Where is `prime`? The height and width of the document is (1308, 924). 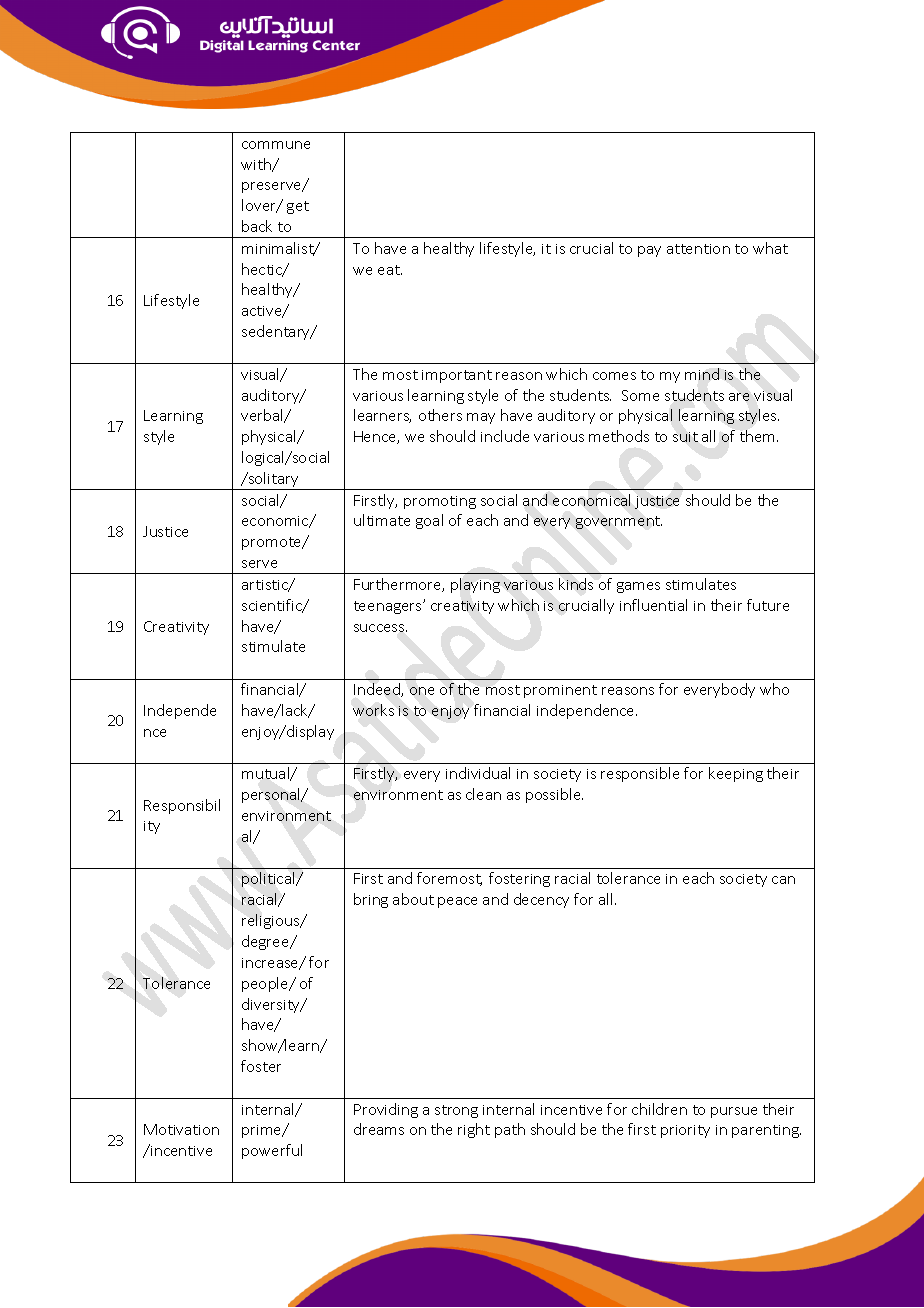 prime is located at coordinates (263, 1131).
